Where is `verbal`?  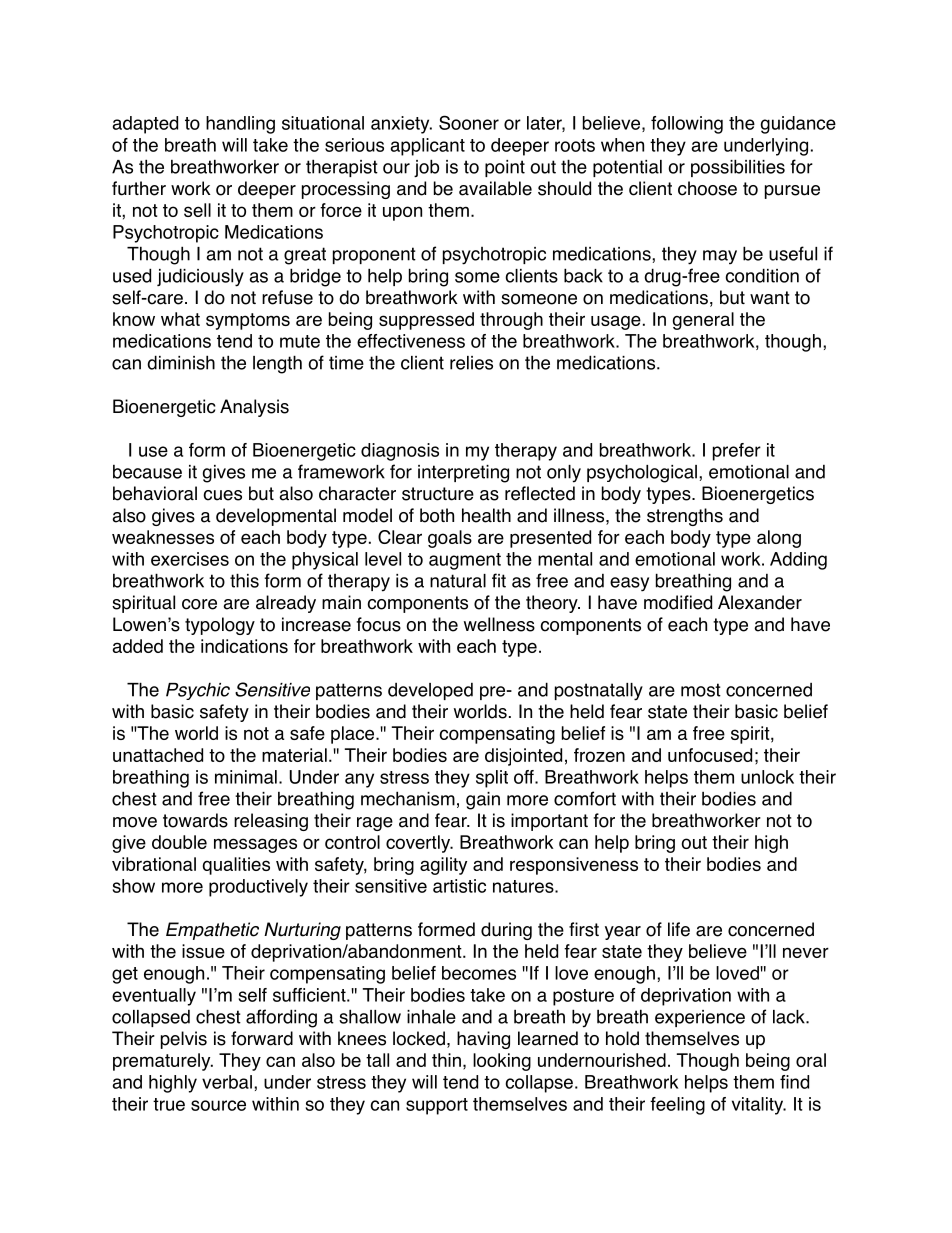
verbal is located at coordinates (227, 1082).
